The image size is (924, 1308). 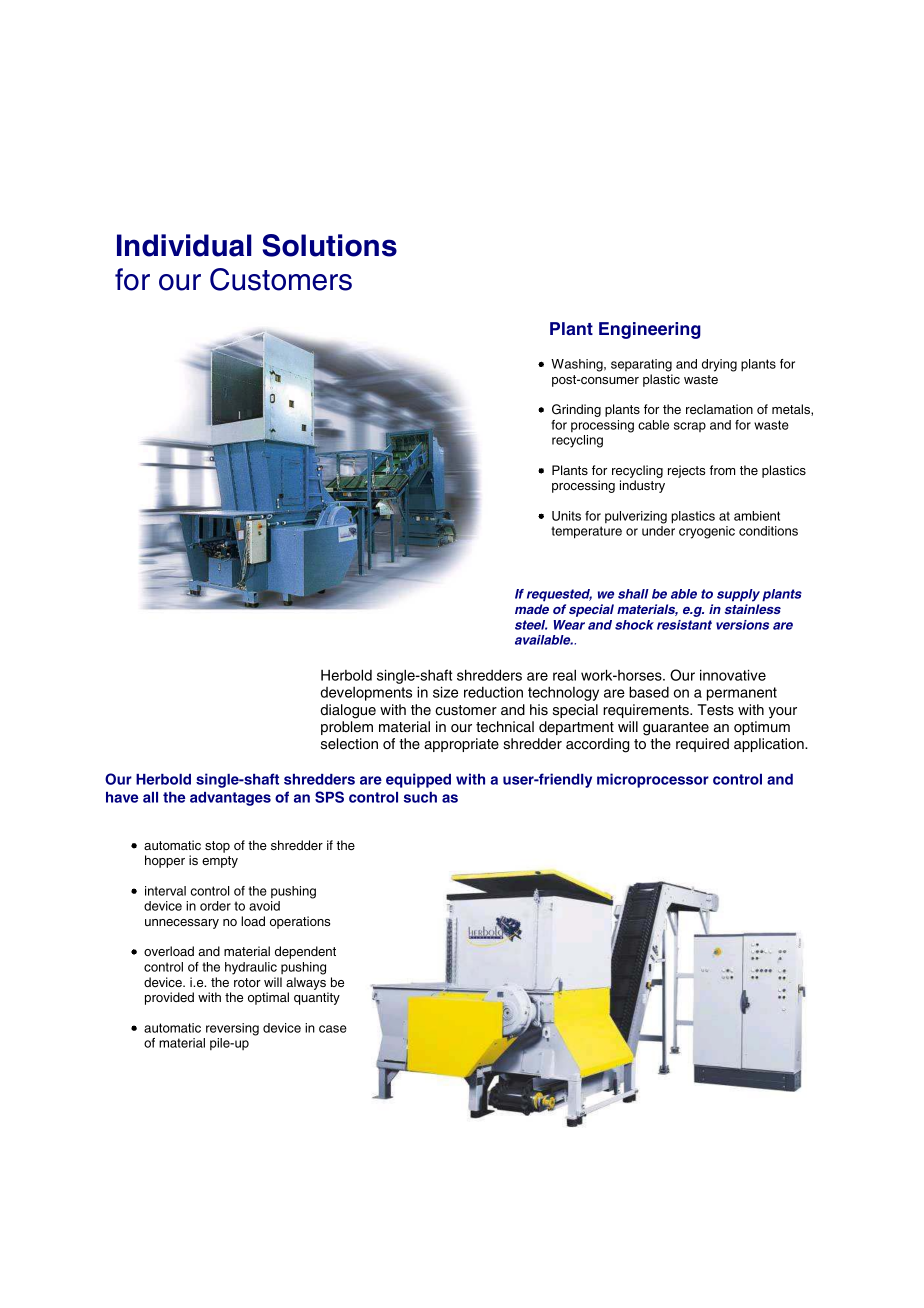 I want to click on Units, so click(x=566, y=516).
